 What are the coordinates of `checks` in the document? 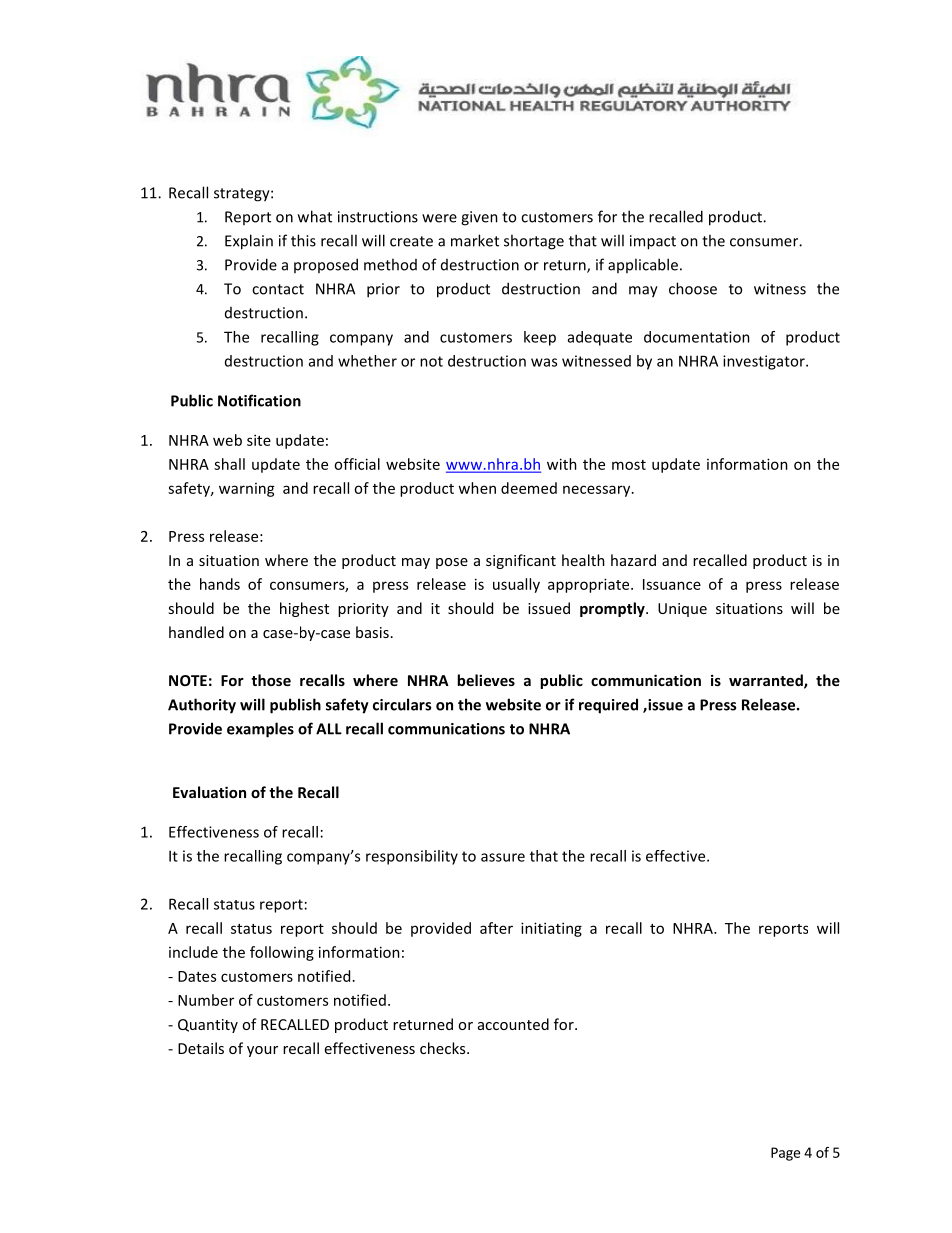 It's located at (444, 1048).
